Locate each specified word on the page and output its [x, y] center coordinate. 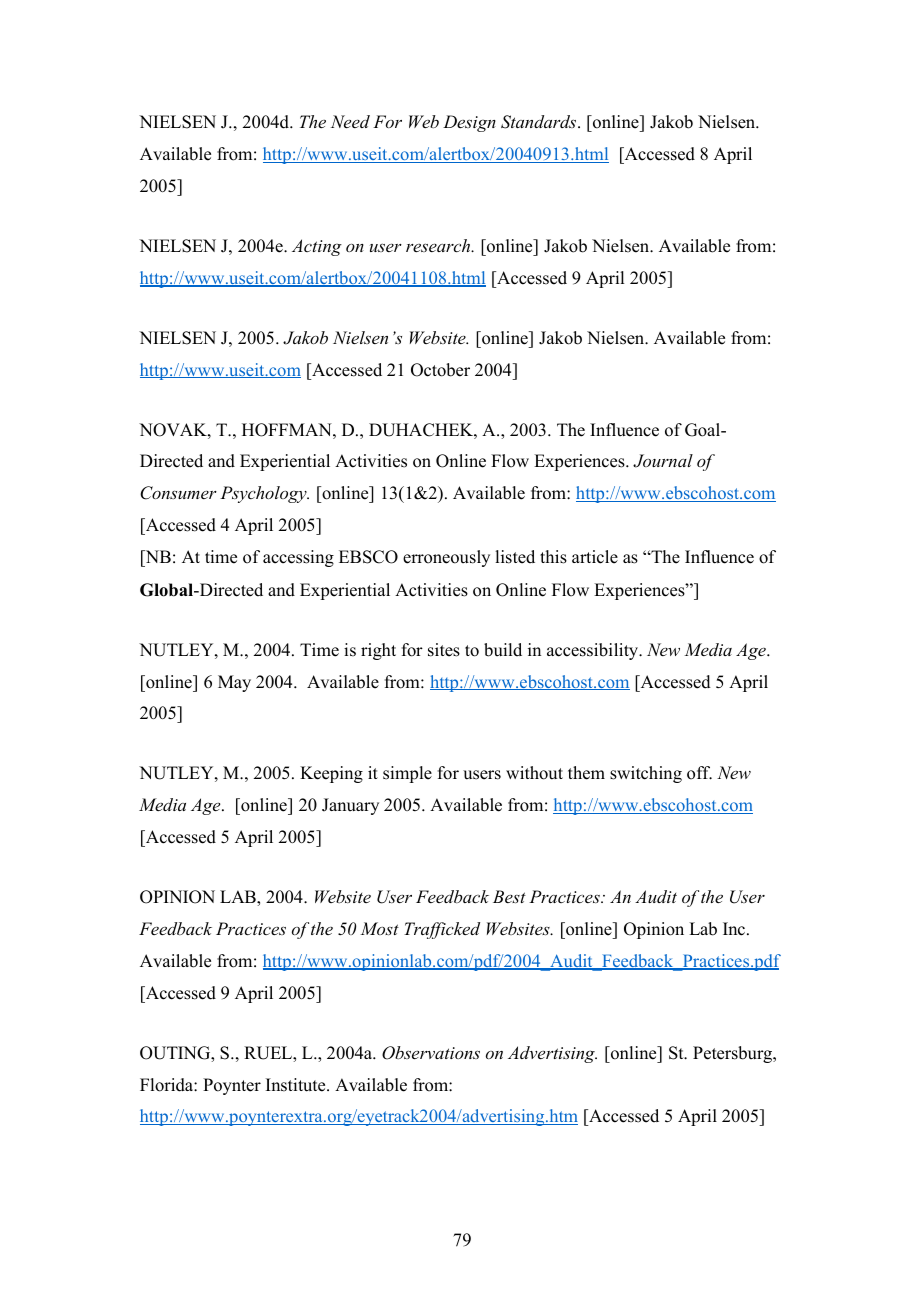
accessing [298, 558]
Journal [663, 461]
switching [646, 774]
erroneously [446, 558]
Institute [297, 1085]
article [595, 557]
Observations [431, 1053]
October [440, 370]
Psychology [264, 494]
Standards [540, 122]
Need [350, 121]
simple [407, 774]
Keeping [331, 774]
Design [469, 123]
